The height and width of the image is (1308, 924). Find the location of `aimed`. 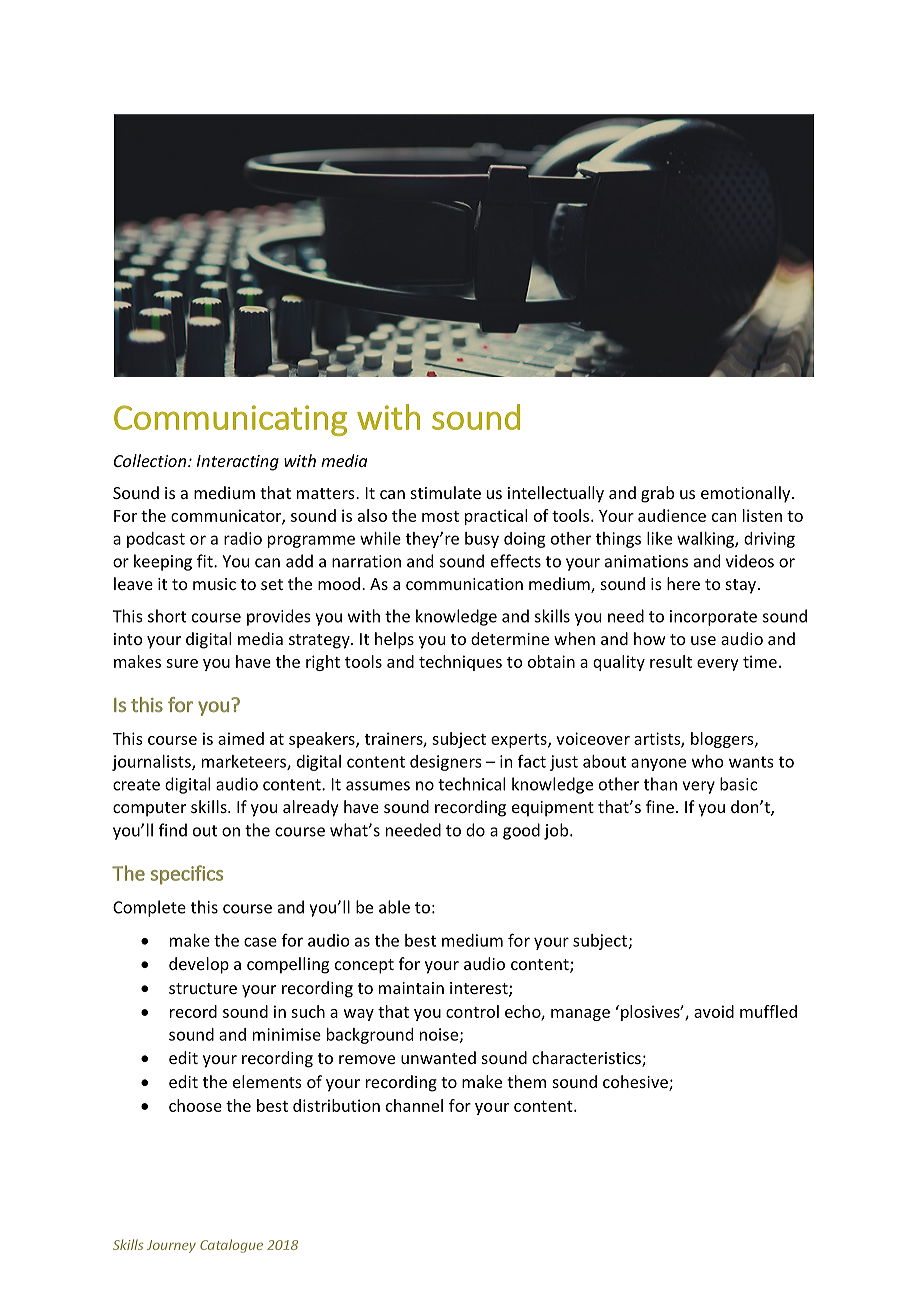

aimed is located at coordinates (241, 738).
